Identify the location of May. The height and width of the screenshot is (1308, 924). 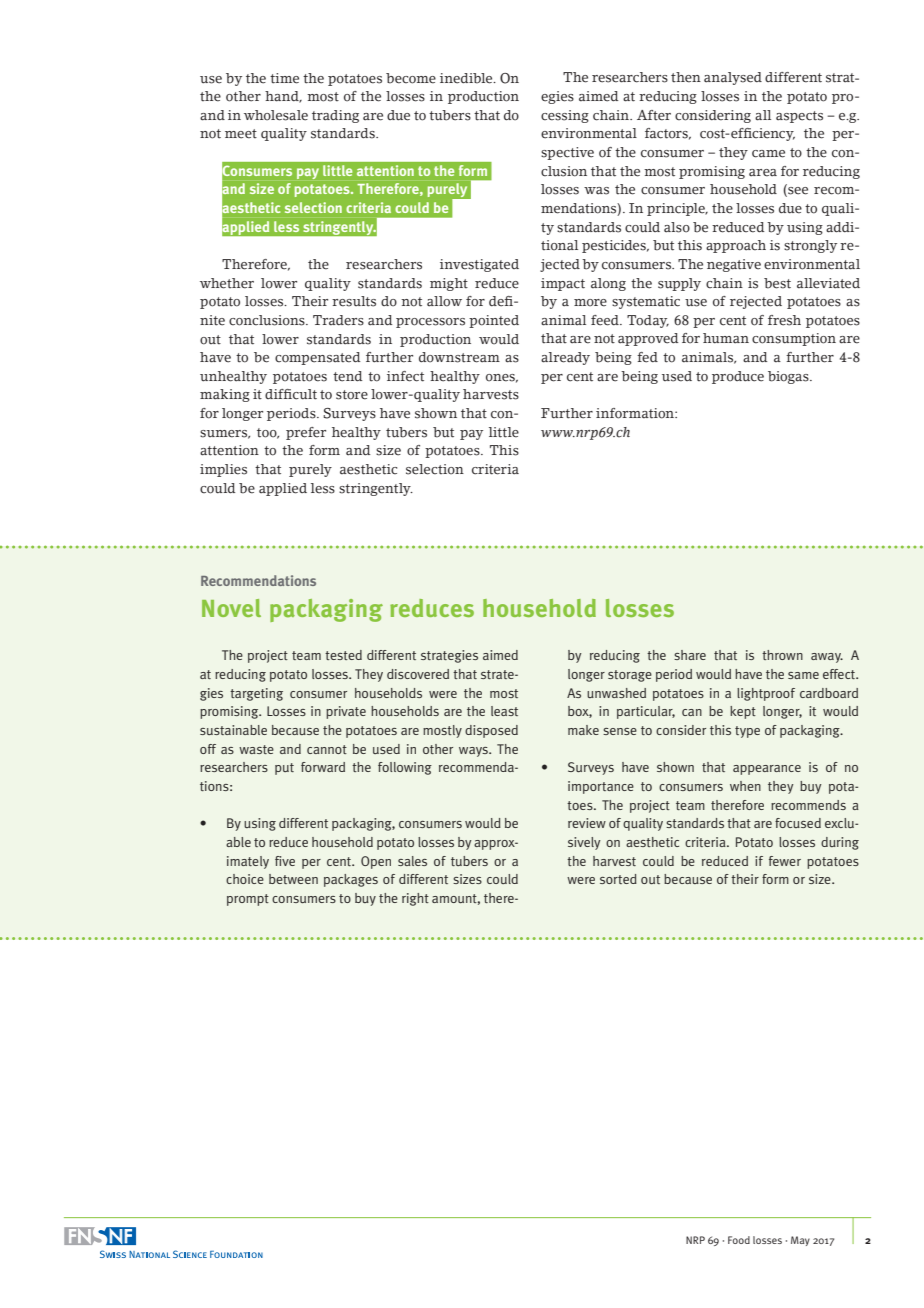
(800, 1241).
